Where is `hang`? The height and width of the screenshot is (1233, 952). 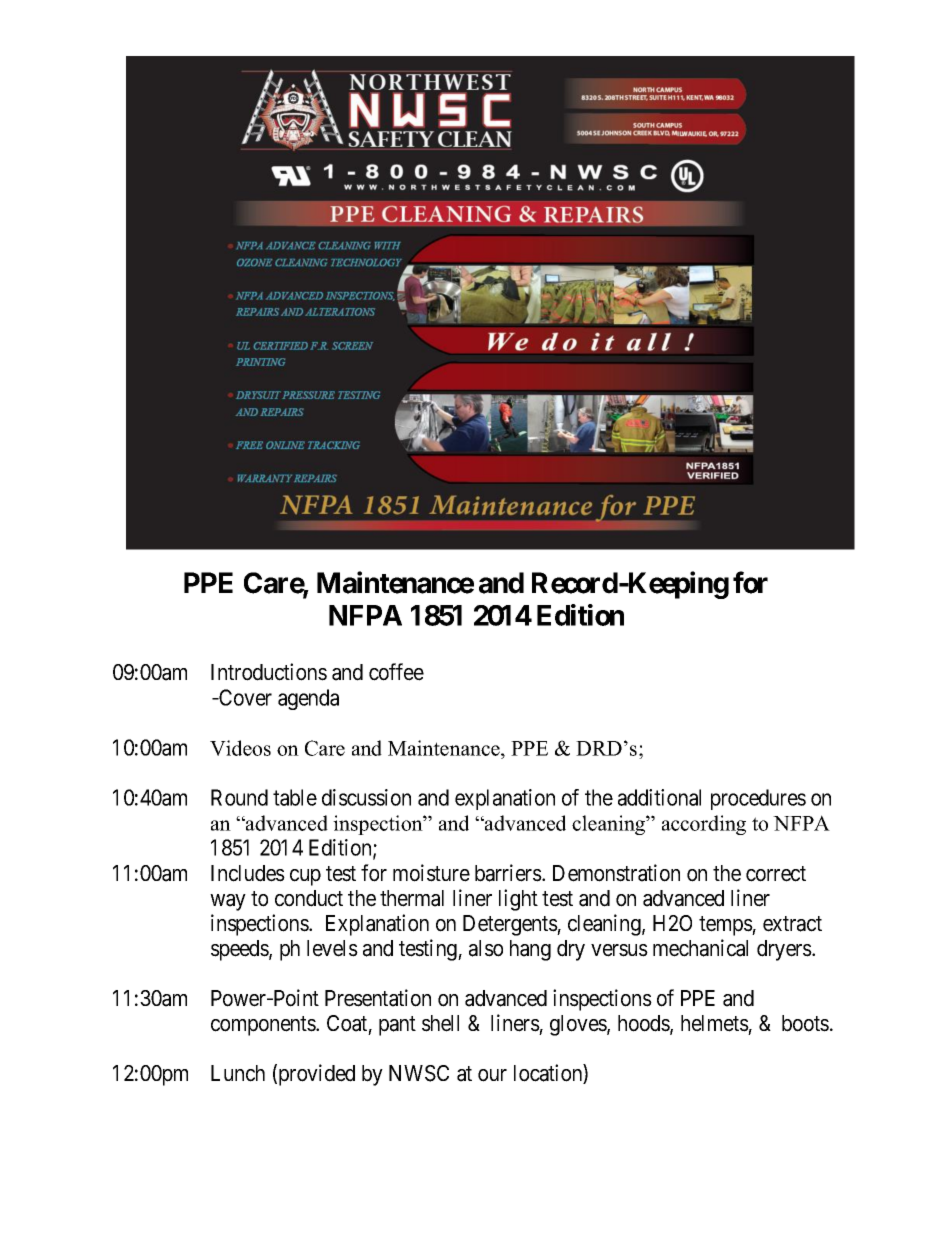 hang is located at coordinates (530, 950).
